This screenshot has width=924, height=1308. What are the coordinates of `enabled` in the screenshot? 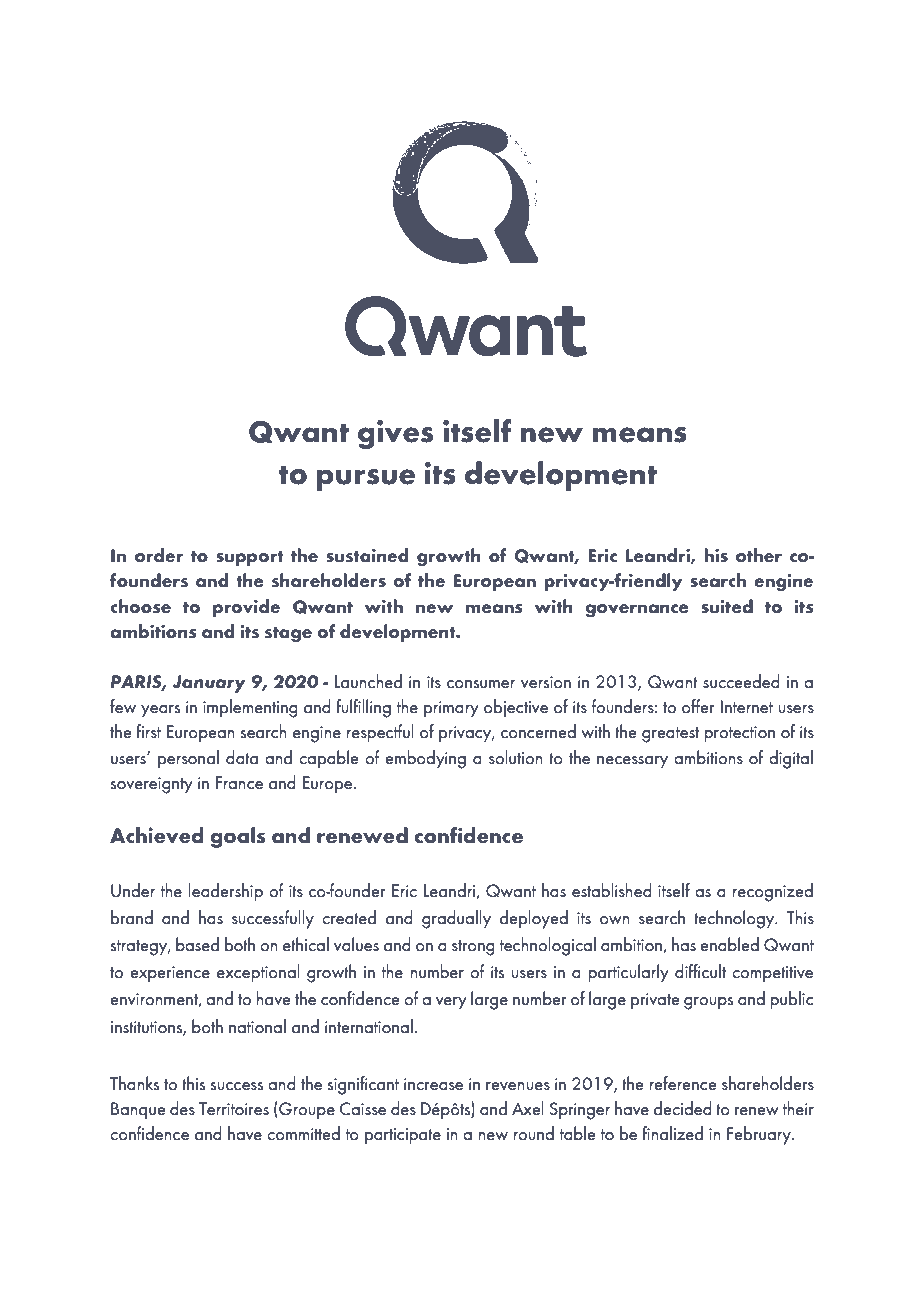 It's located at (729, 944).
